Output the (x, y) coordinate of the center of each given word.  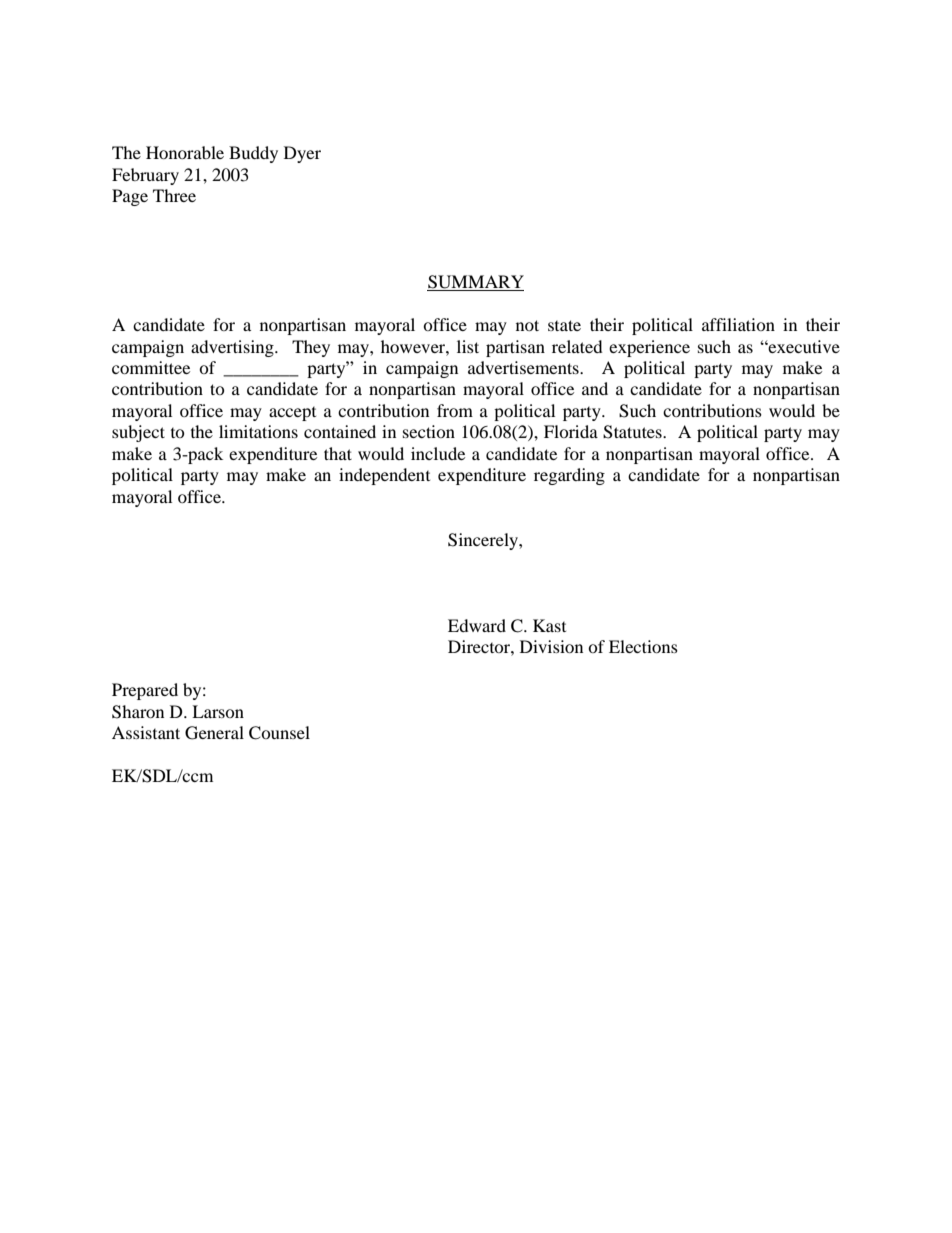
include (438, 453)
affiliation (738, 324)
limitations (258, 431)
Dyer (302, 154)
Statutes (633, 432)
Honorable (185, 152)
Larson (218, 711)
